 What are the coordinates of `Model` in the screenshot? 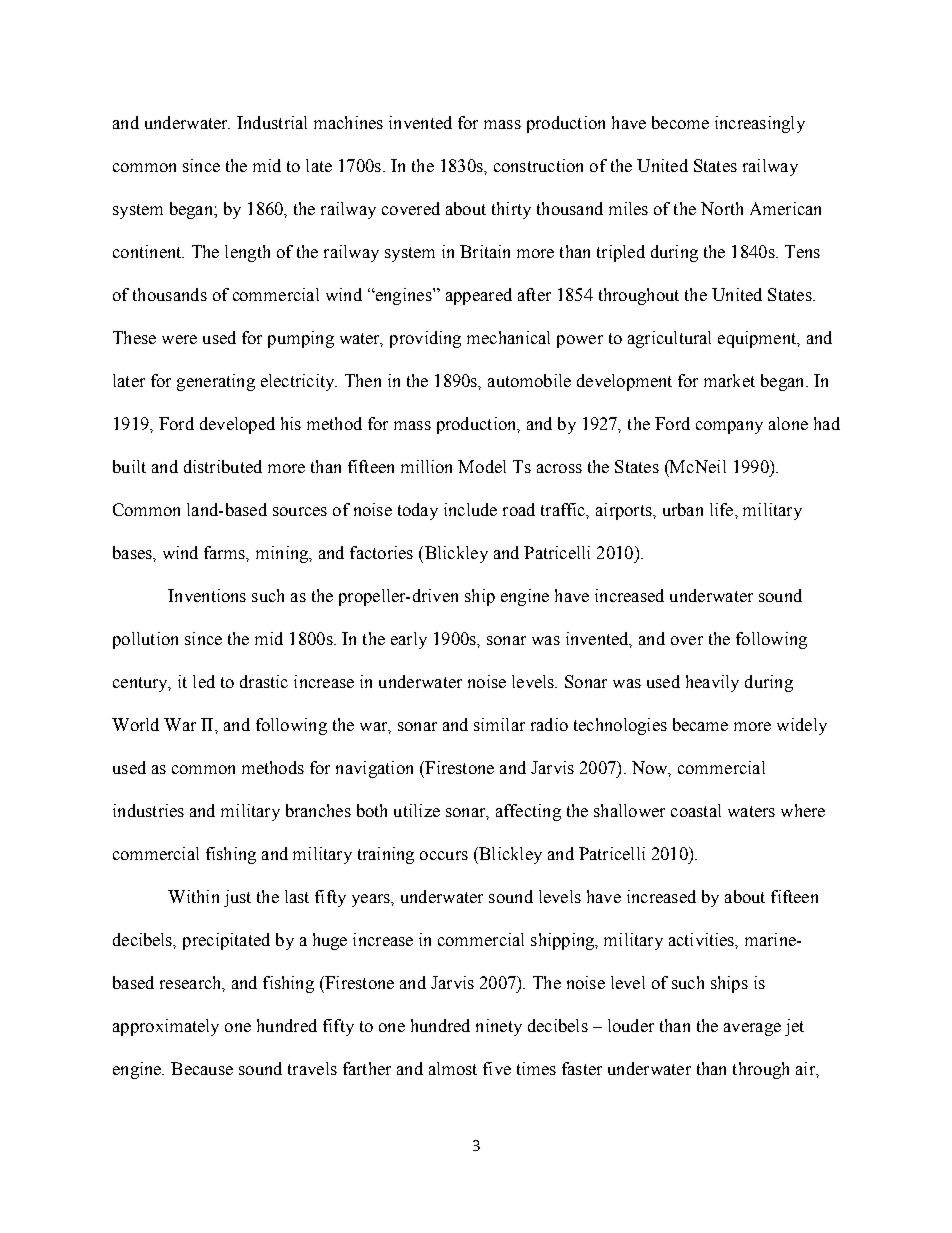 It's located at (482, 466).
